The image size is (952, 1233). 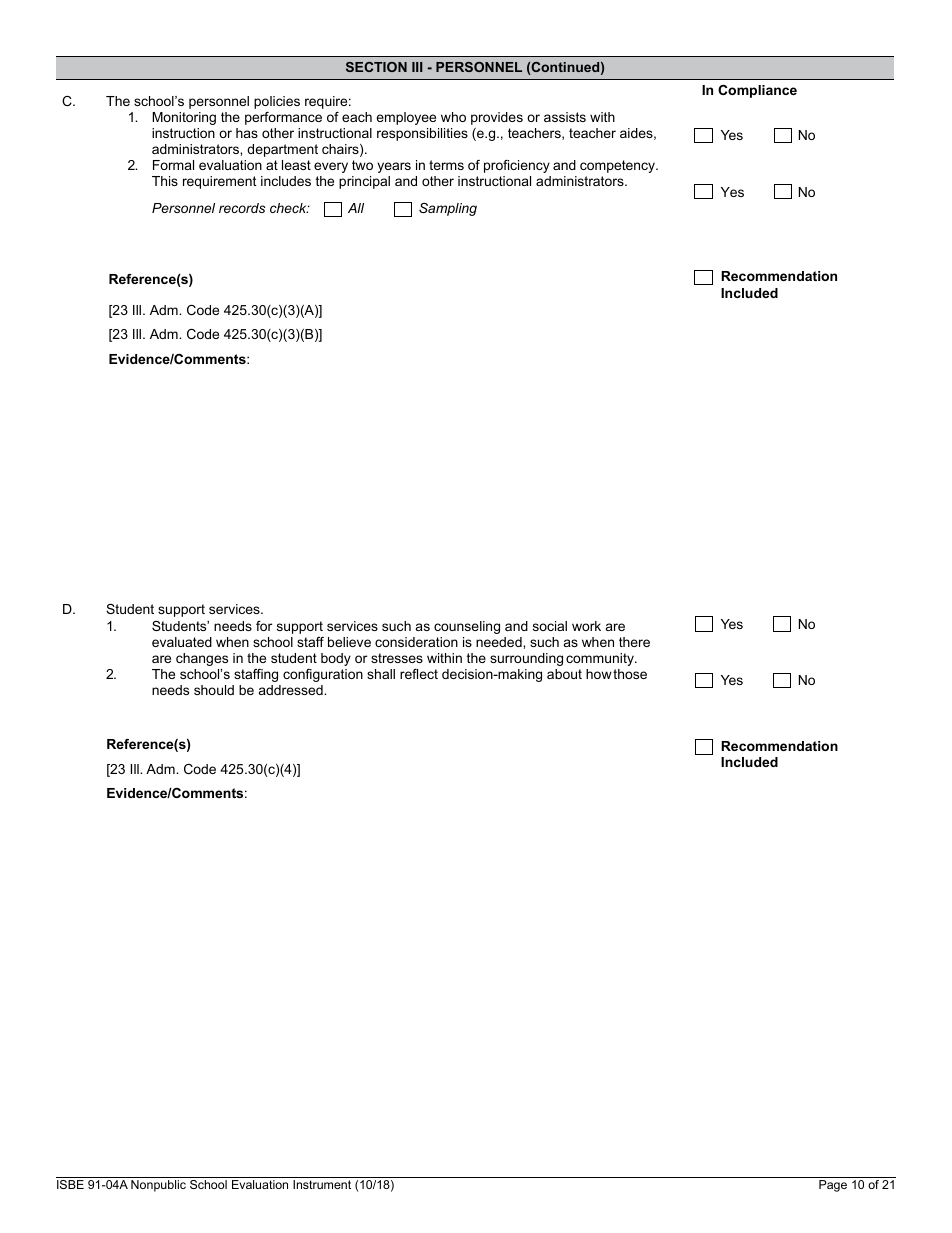 What do you see at coordinates (182, 642) in the screenshot?
I see `evaluated` at bounding box center [182, 642].
